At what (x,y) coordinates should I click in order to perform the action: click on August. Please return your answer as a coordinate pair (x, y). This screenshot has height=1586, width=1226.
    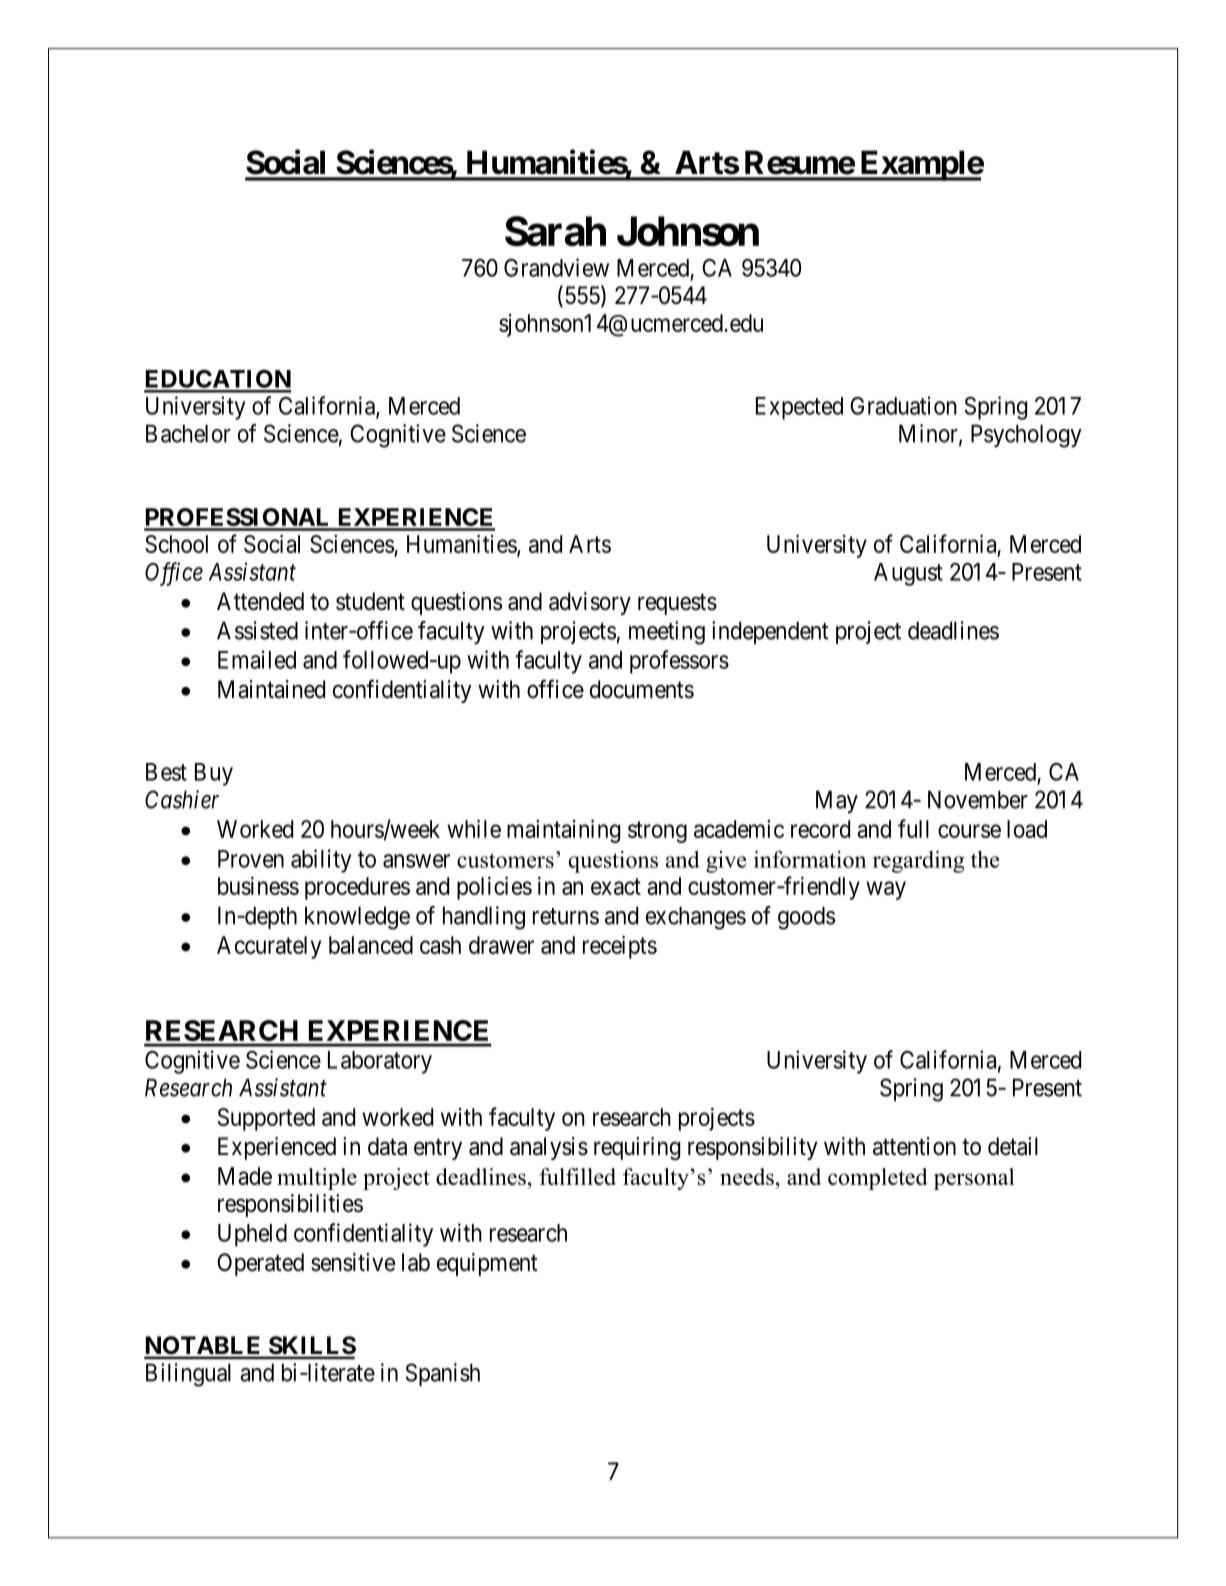
    Looking at the image, I should click on (908, 574).
